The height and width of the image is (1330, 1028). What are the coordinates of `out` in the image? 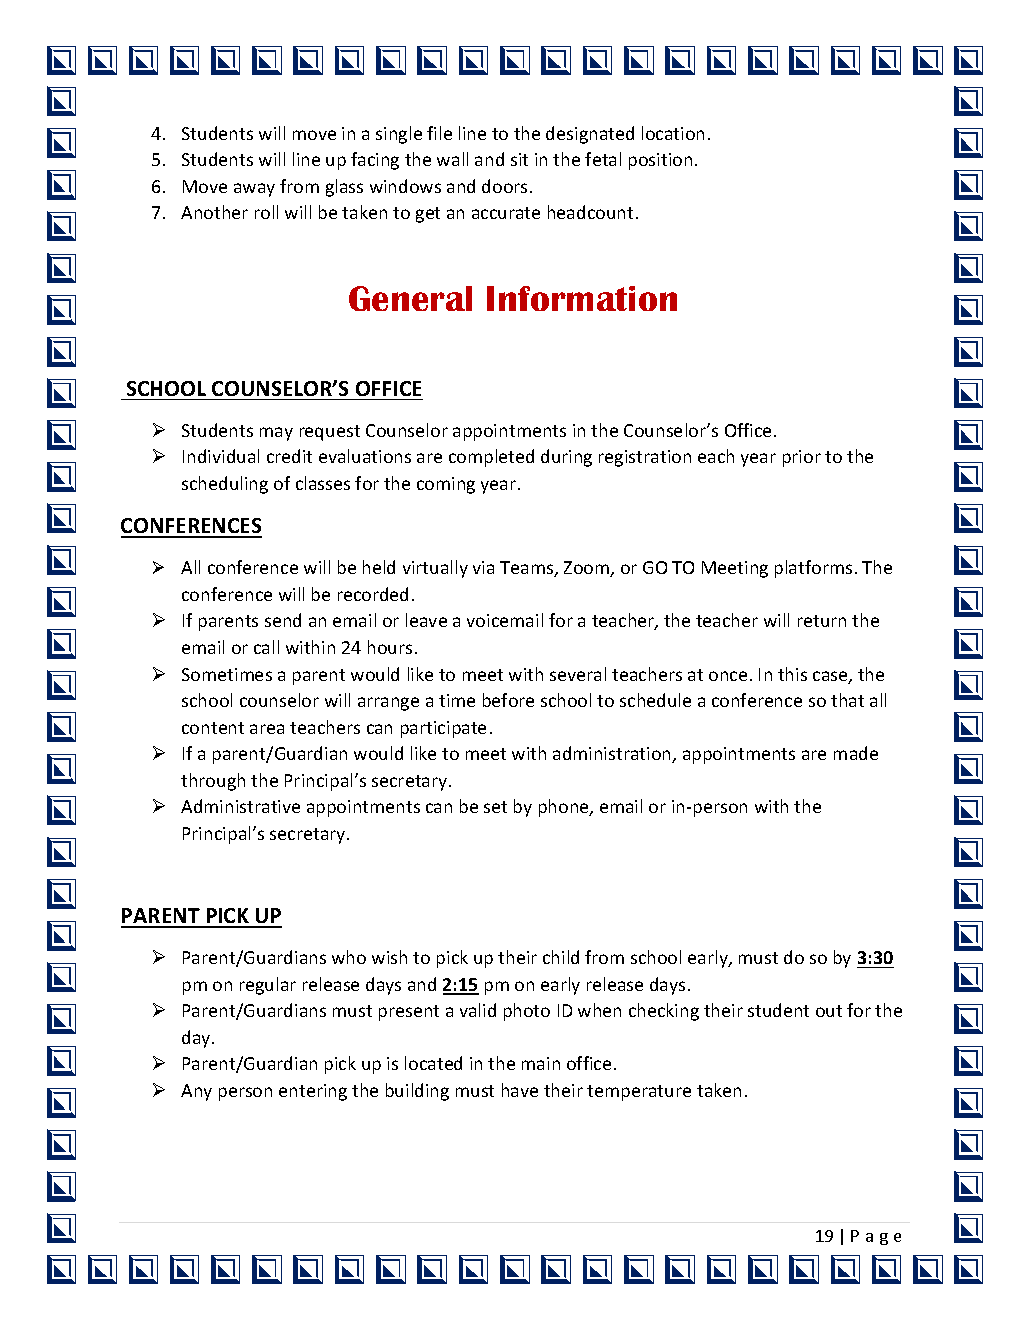 It's located at (829, 1011).
